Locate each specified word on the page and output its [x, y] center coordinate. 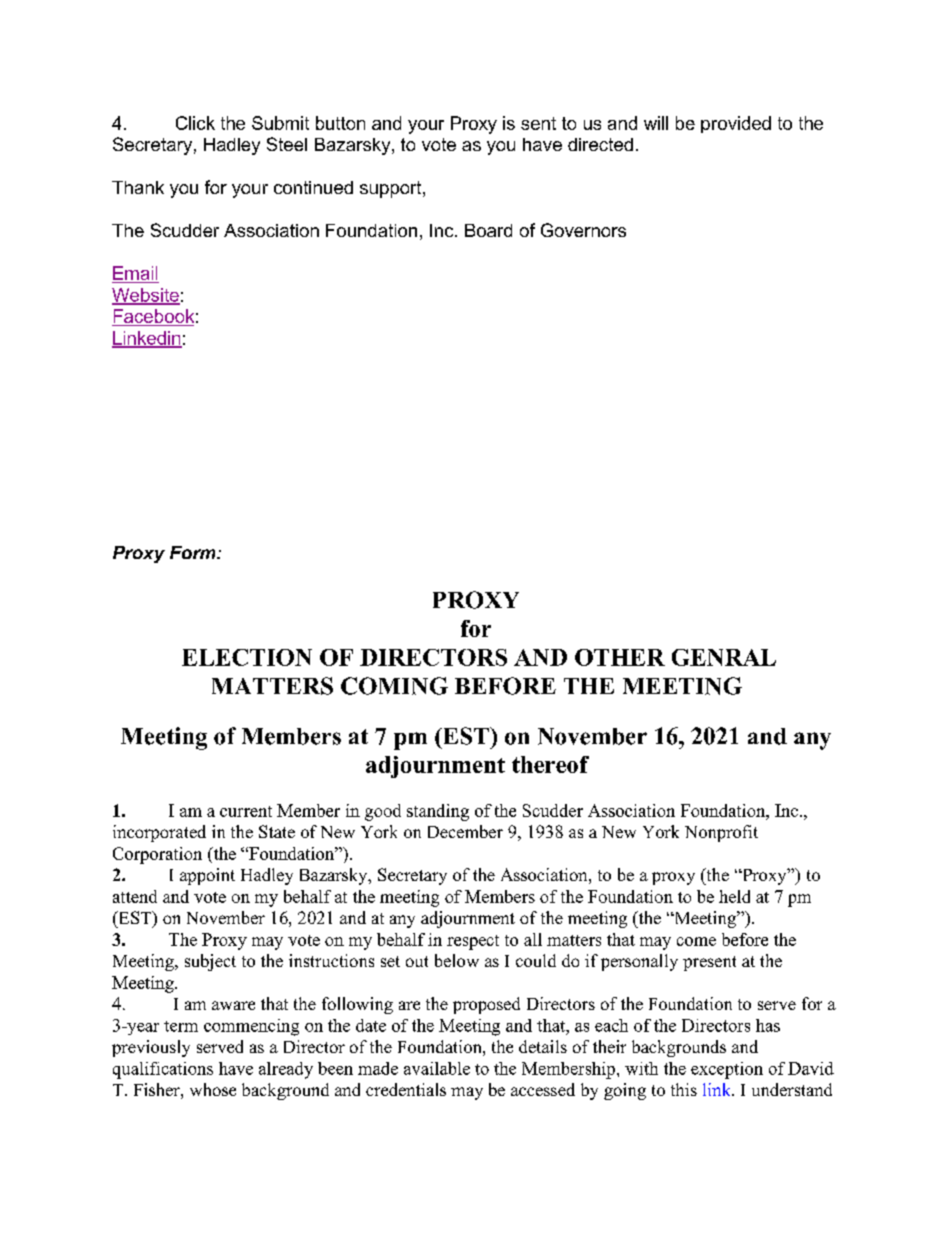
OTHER [620, 657]
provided [736, 124]
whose [213, 1089]
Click [195, 123]
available [437, 1068]
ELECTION [247, 657]
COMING [394, 686]
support [392, 189]
